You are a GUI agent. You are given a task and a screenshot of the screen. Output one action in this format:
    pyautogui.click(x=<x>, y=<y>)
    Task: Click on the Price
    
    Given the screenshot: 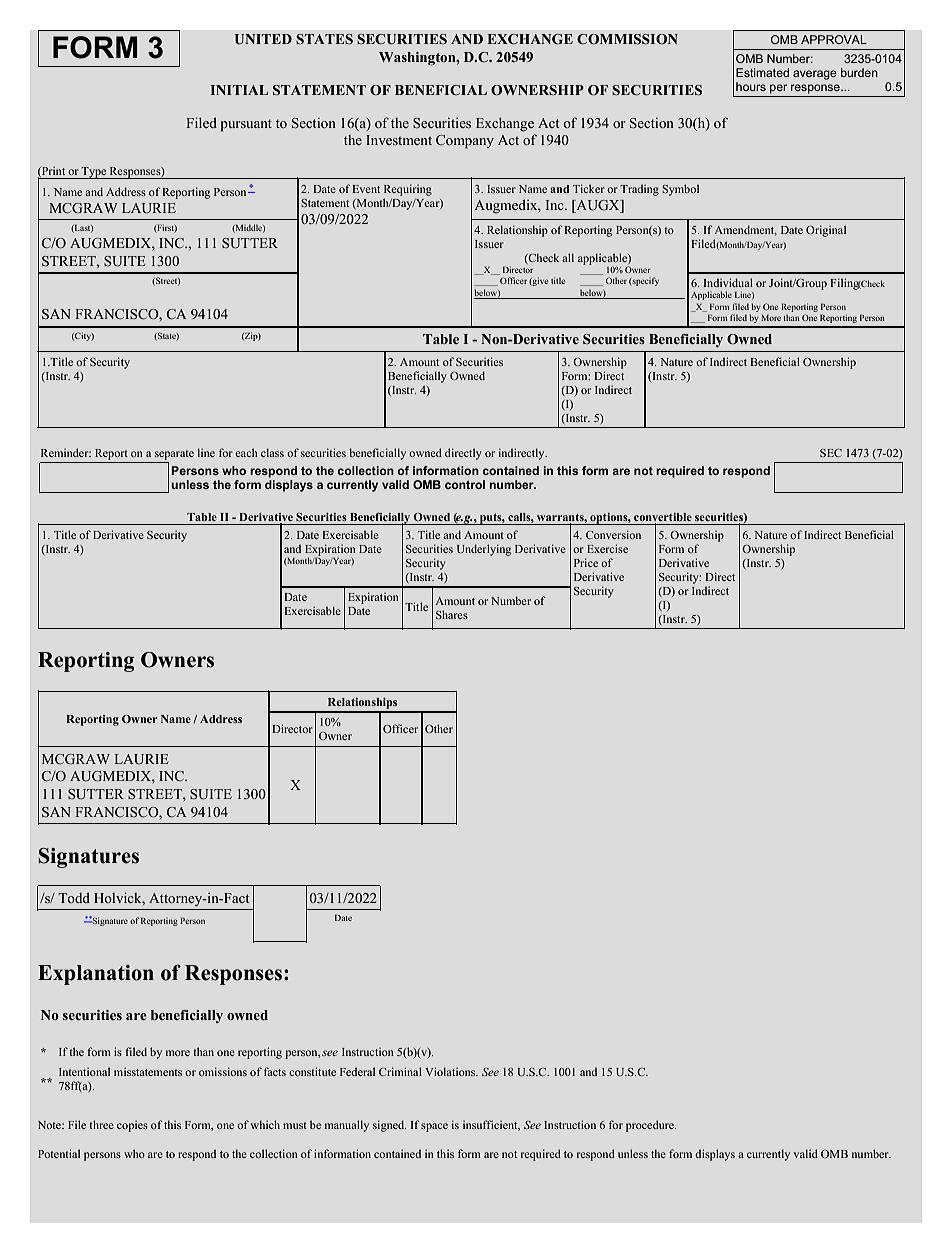 What is the action you would take?
    pyautogui.click(x=586, y=562)
